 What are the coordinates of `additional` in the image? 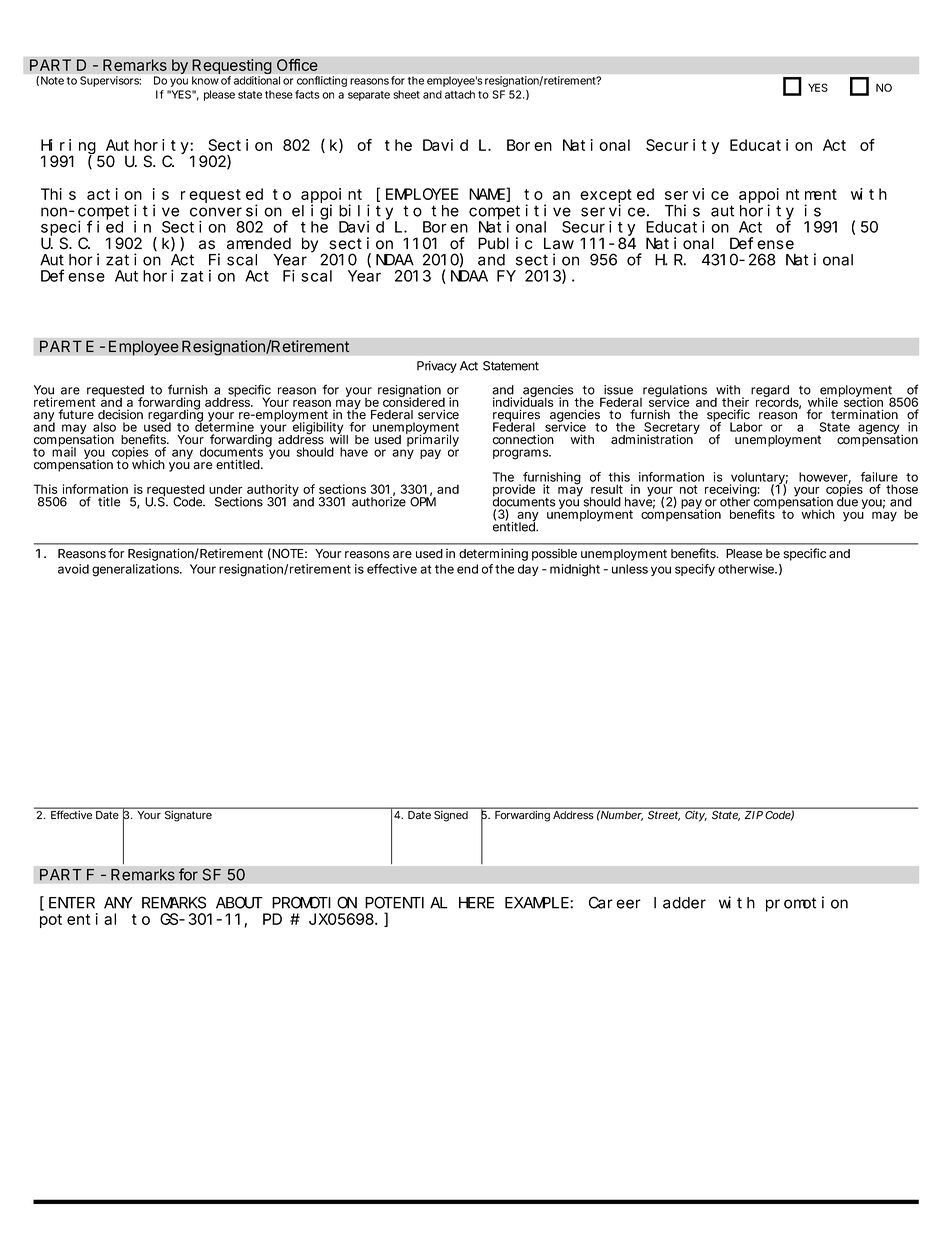 It's located at (257, 80).
